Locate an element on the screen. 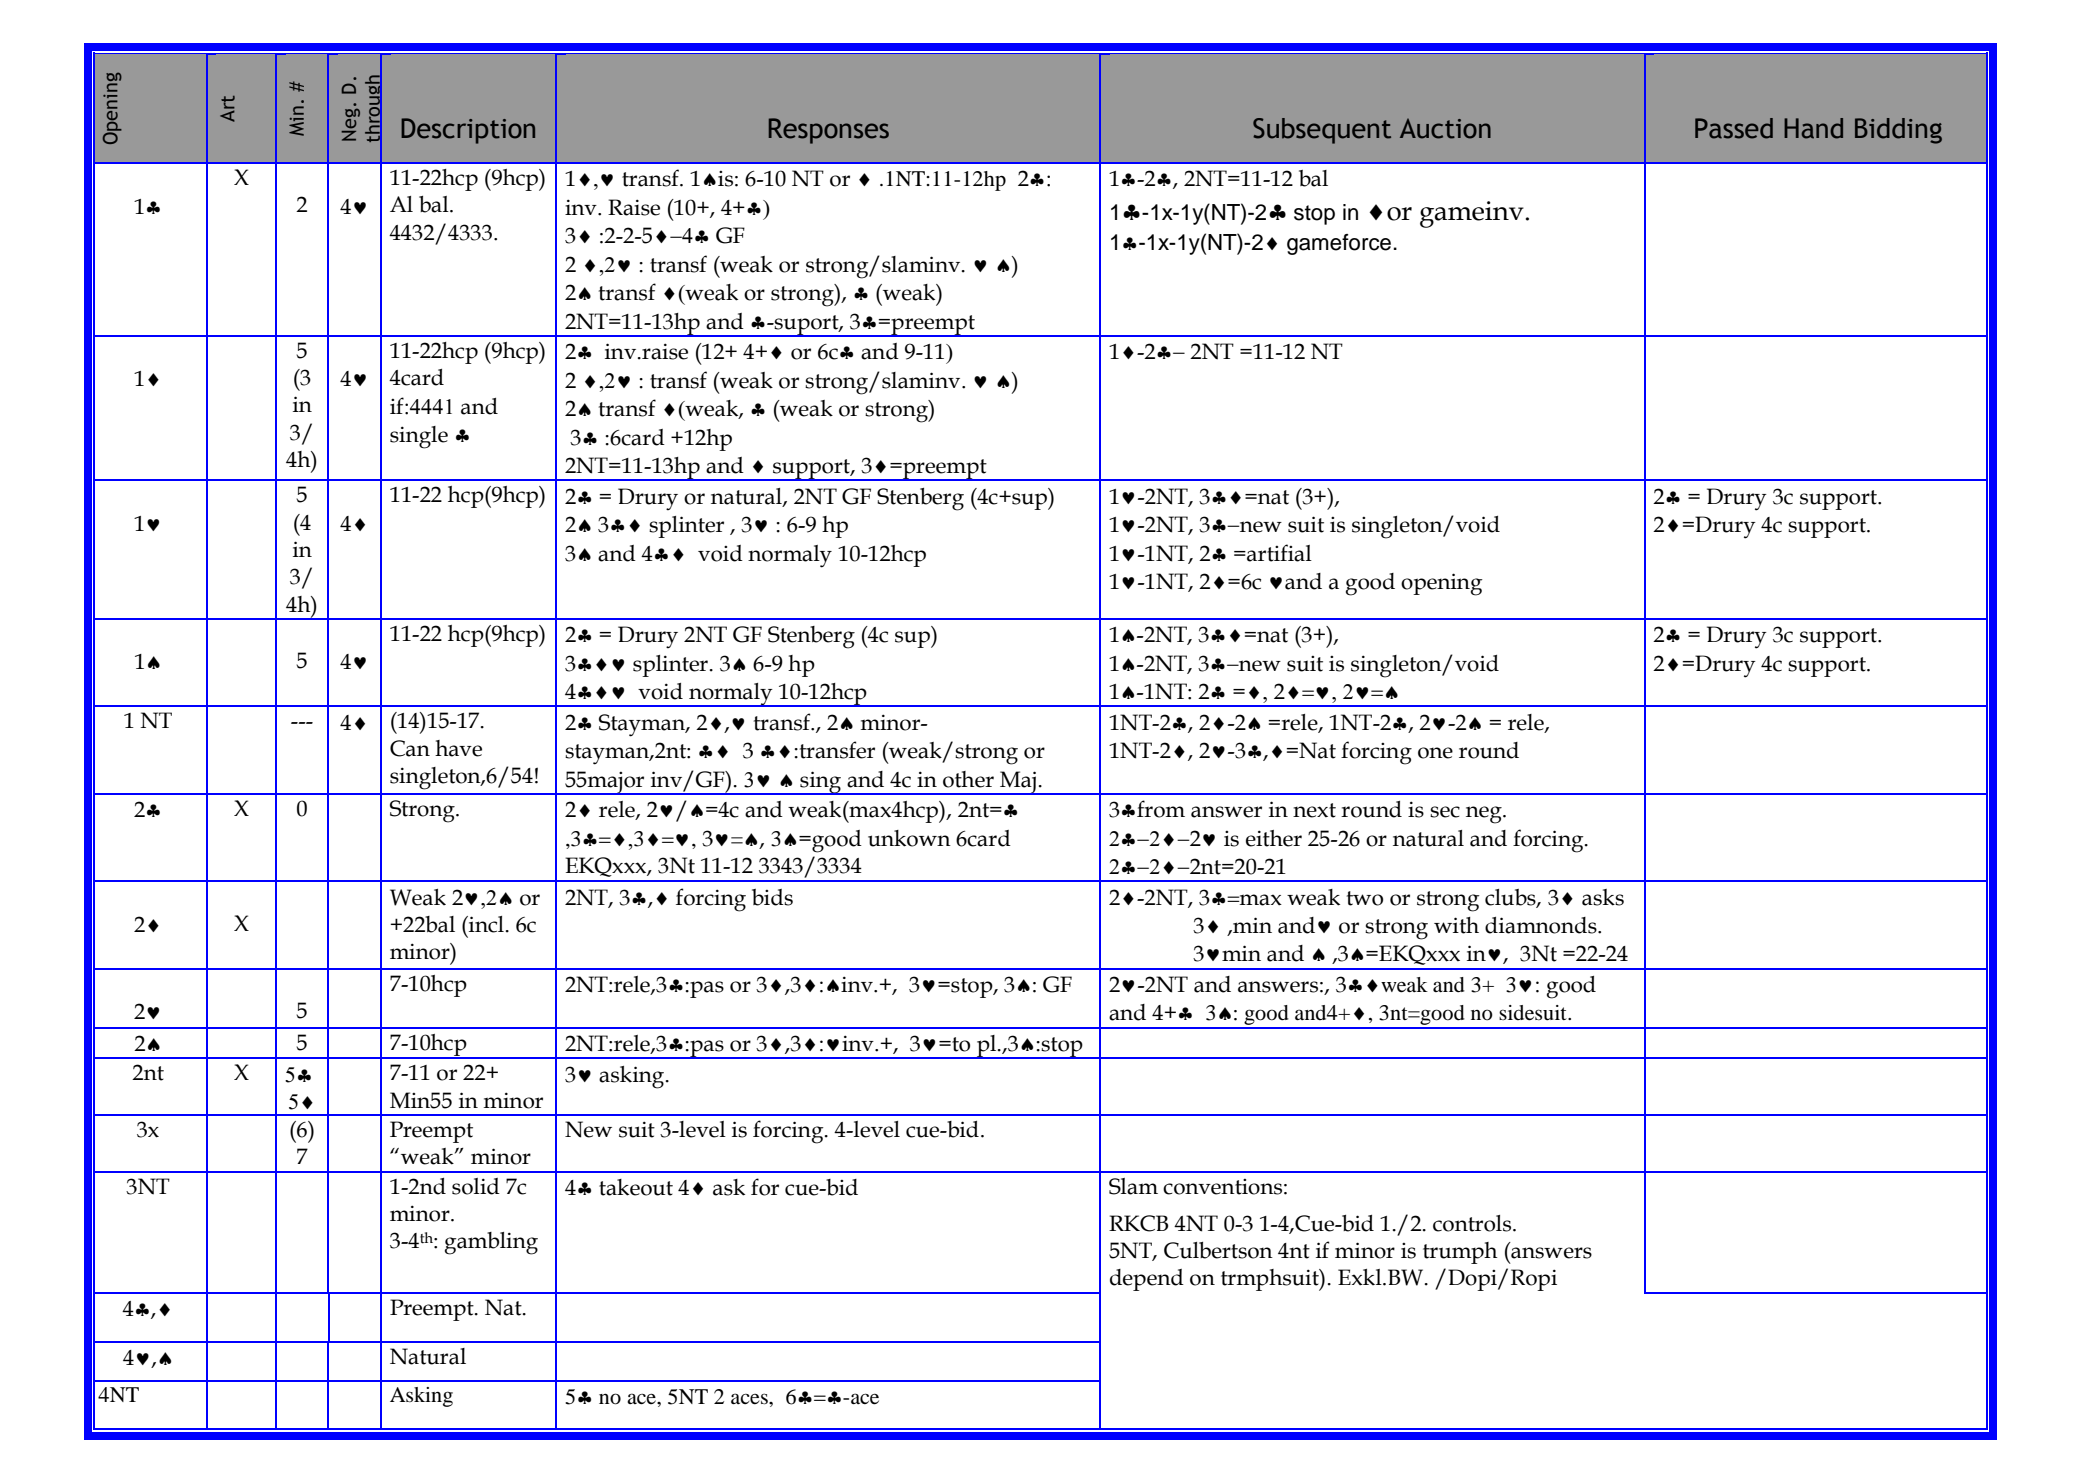 This screenshot has height=1471, width=2081. have is located at coordinates (458, 748).
